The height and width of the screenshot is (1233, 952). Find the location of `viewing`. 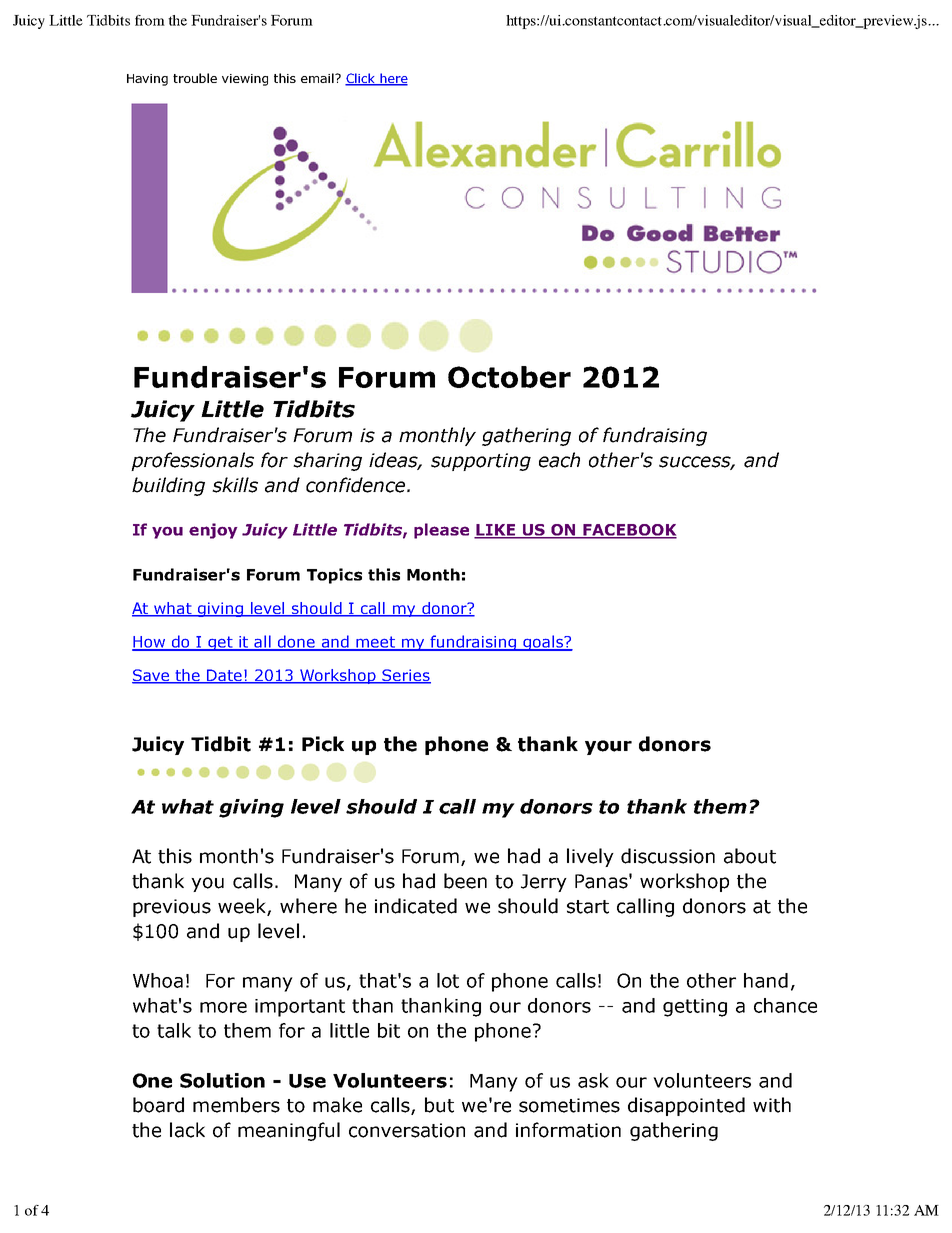

viewing is located at coordinates (245, 80).
